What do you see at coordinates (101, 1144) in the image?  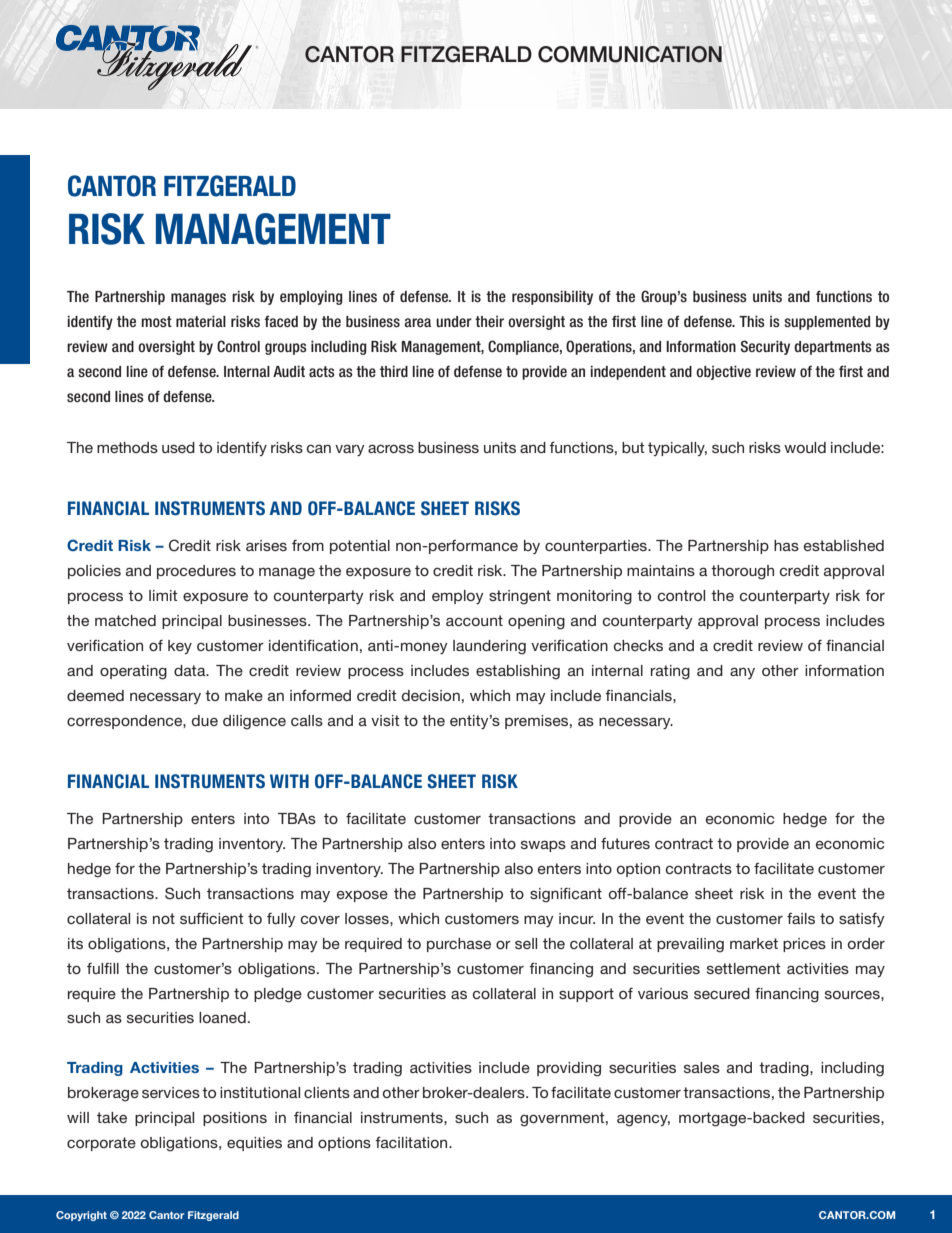 I see `corporate` at bounding box center [101, 1144].
